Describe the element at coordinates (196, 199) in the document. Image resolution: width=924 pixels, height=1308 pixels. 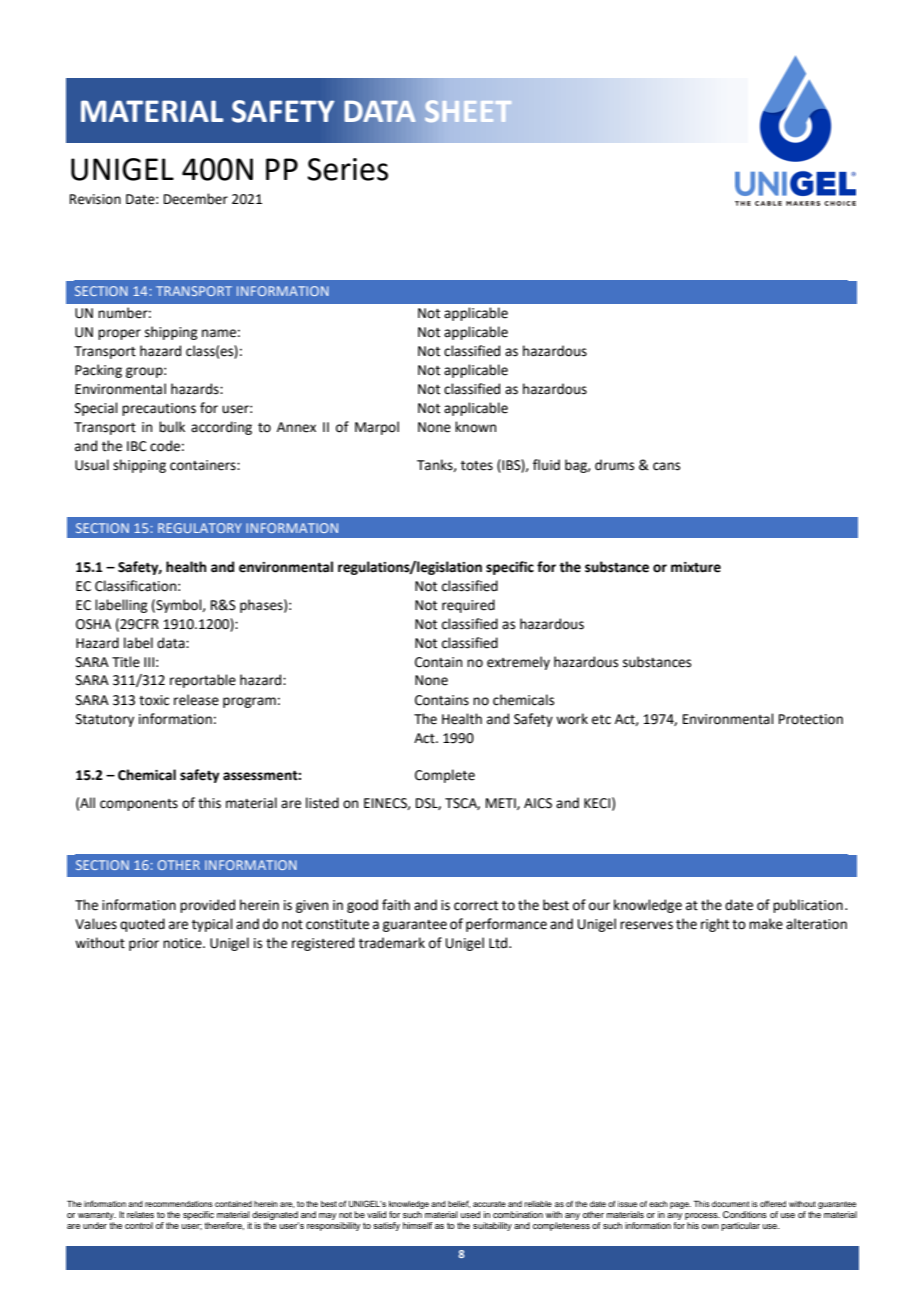
I see `December` at that location.
